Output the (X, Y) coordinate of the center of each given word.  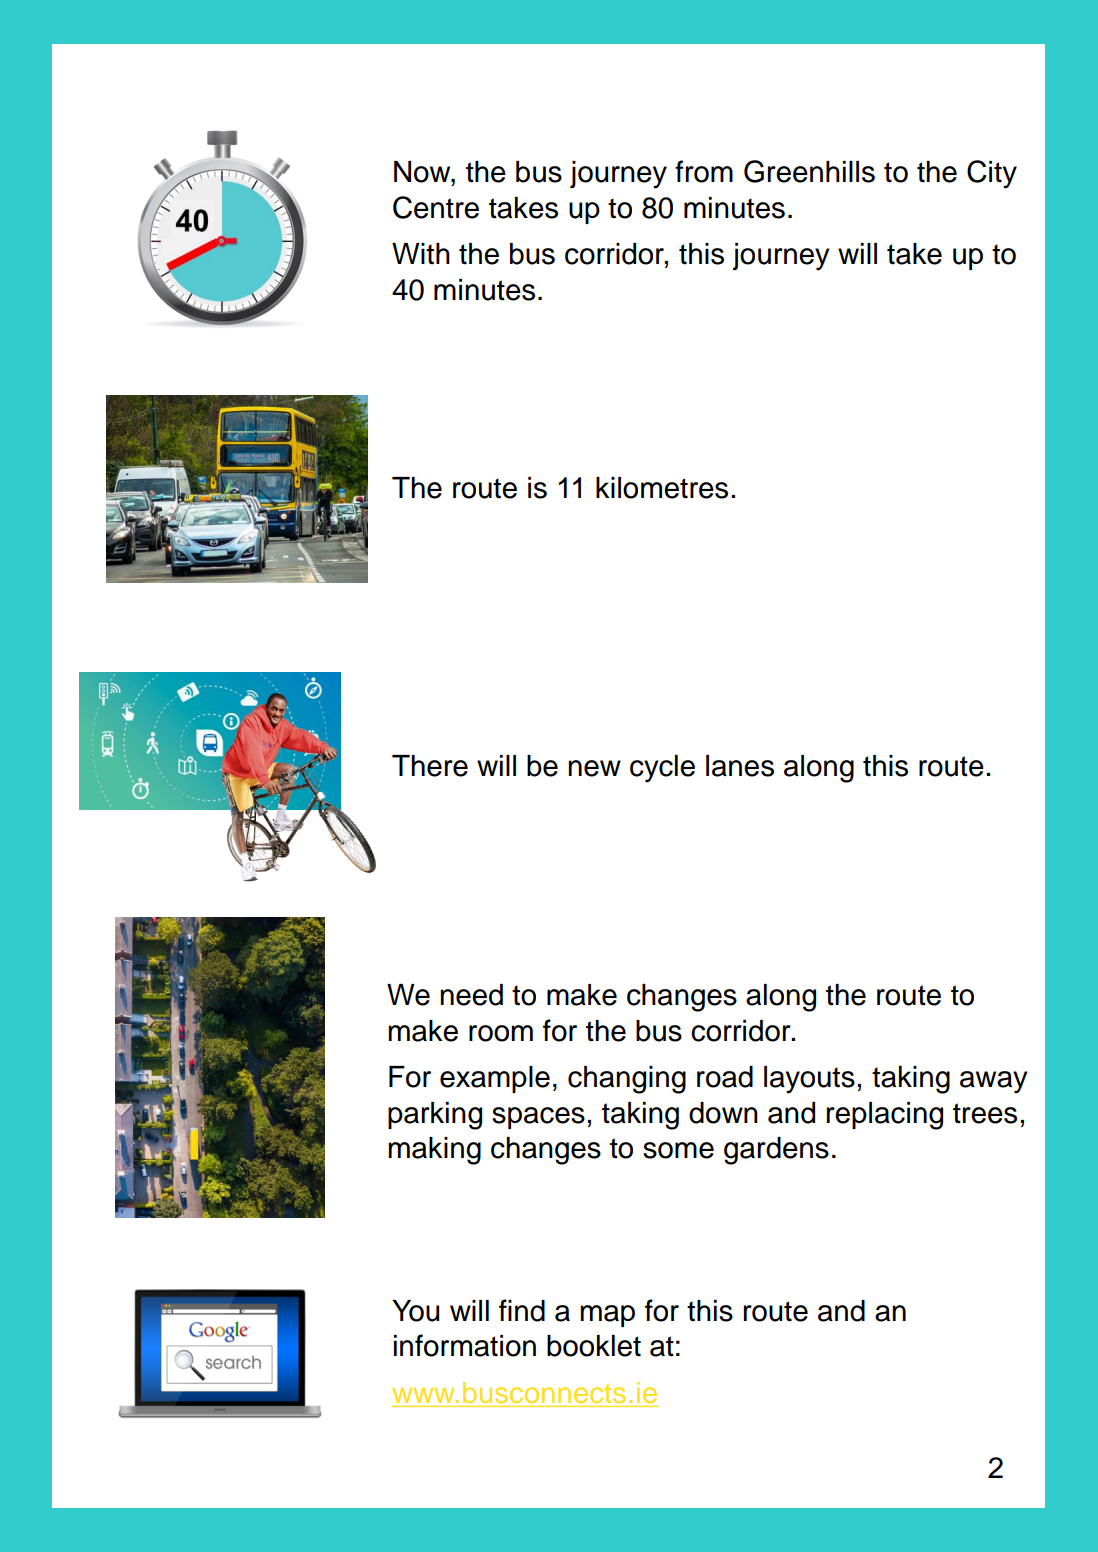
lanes (740, 766)
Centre (436, 207)
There (430, 766)
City (992, 174)
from (704, 171)
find (522, 1310)
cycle (662, 769)
